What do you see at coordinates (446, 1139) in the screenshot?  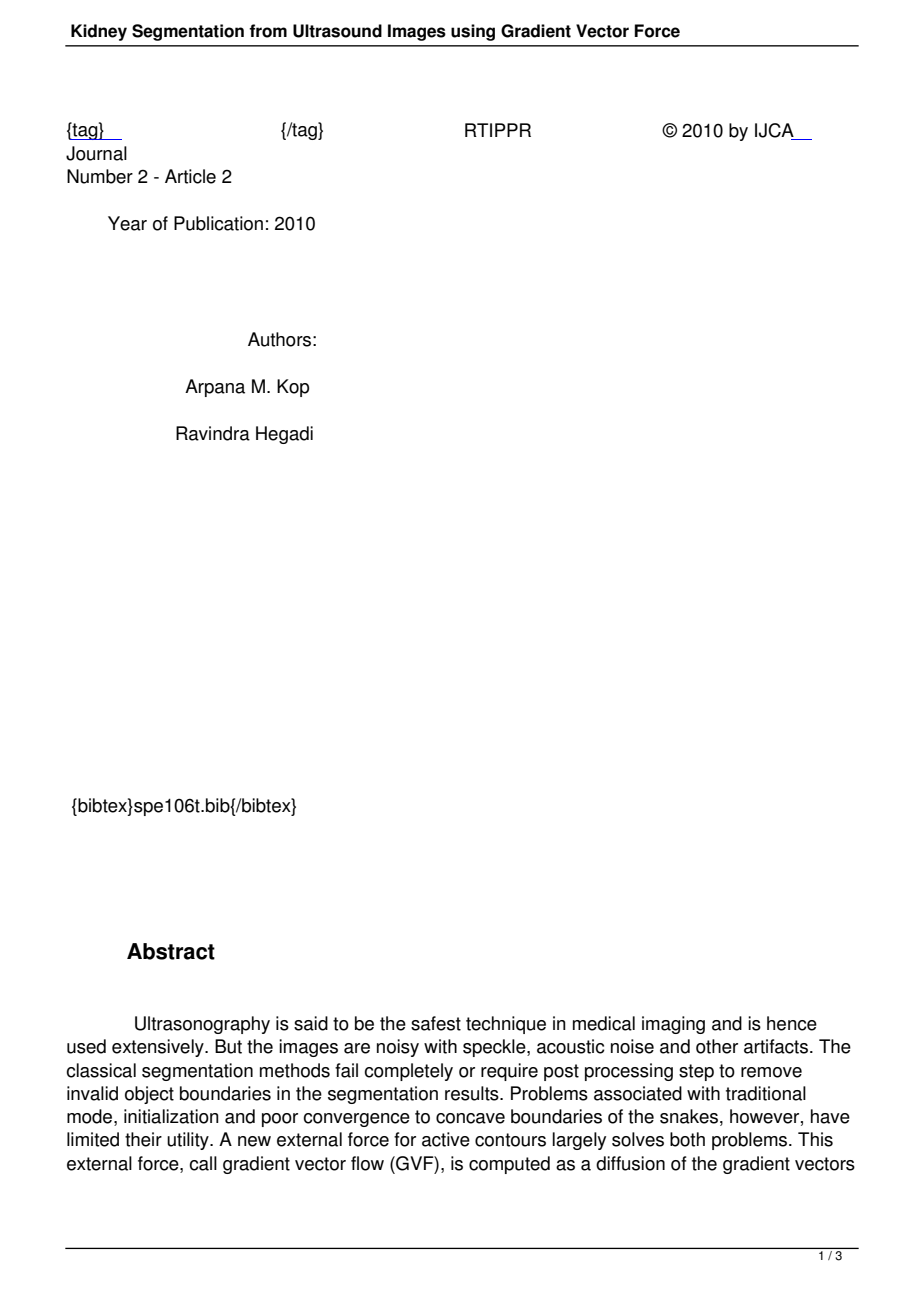 I see `active` at bounding box center [446, 1139].
